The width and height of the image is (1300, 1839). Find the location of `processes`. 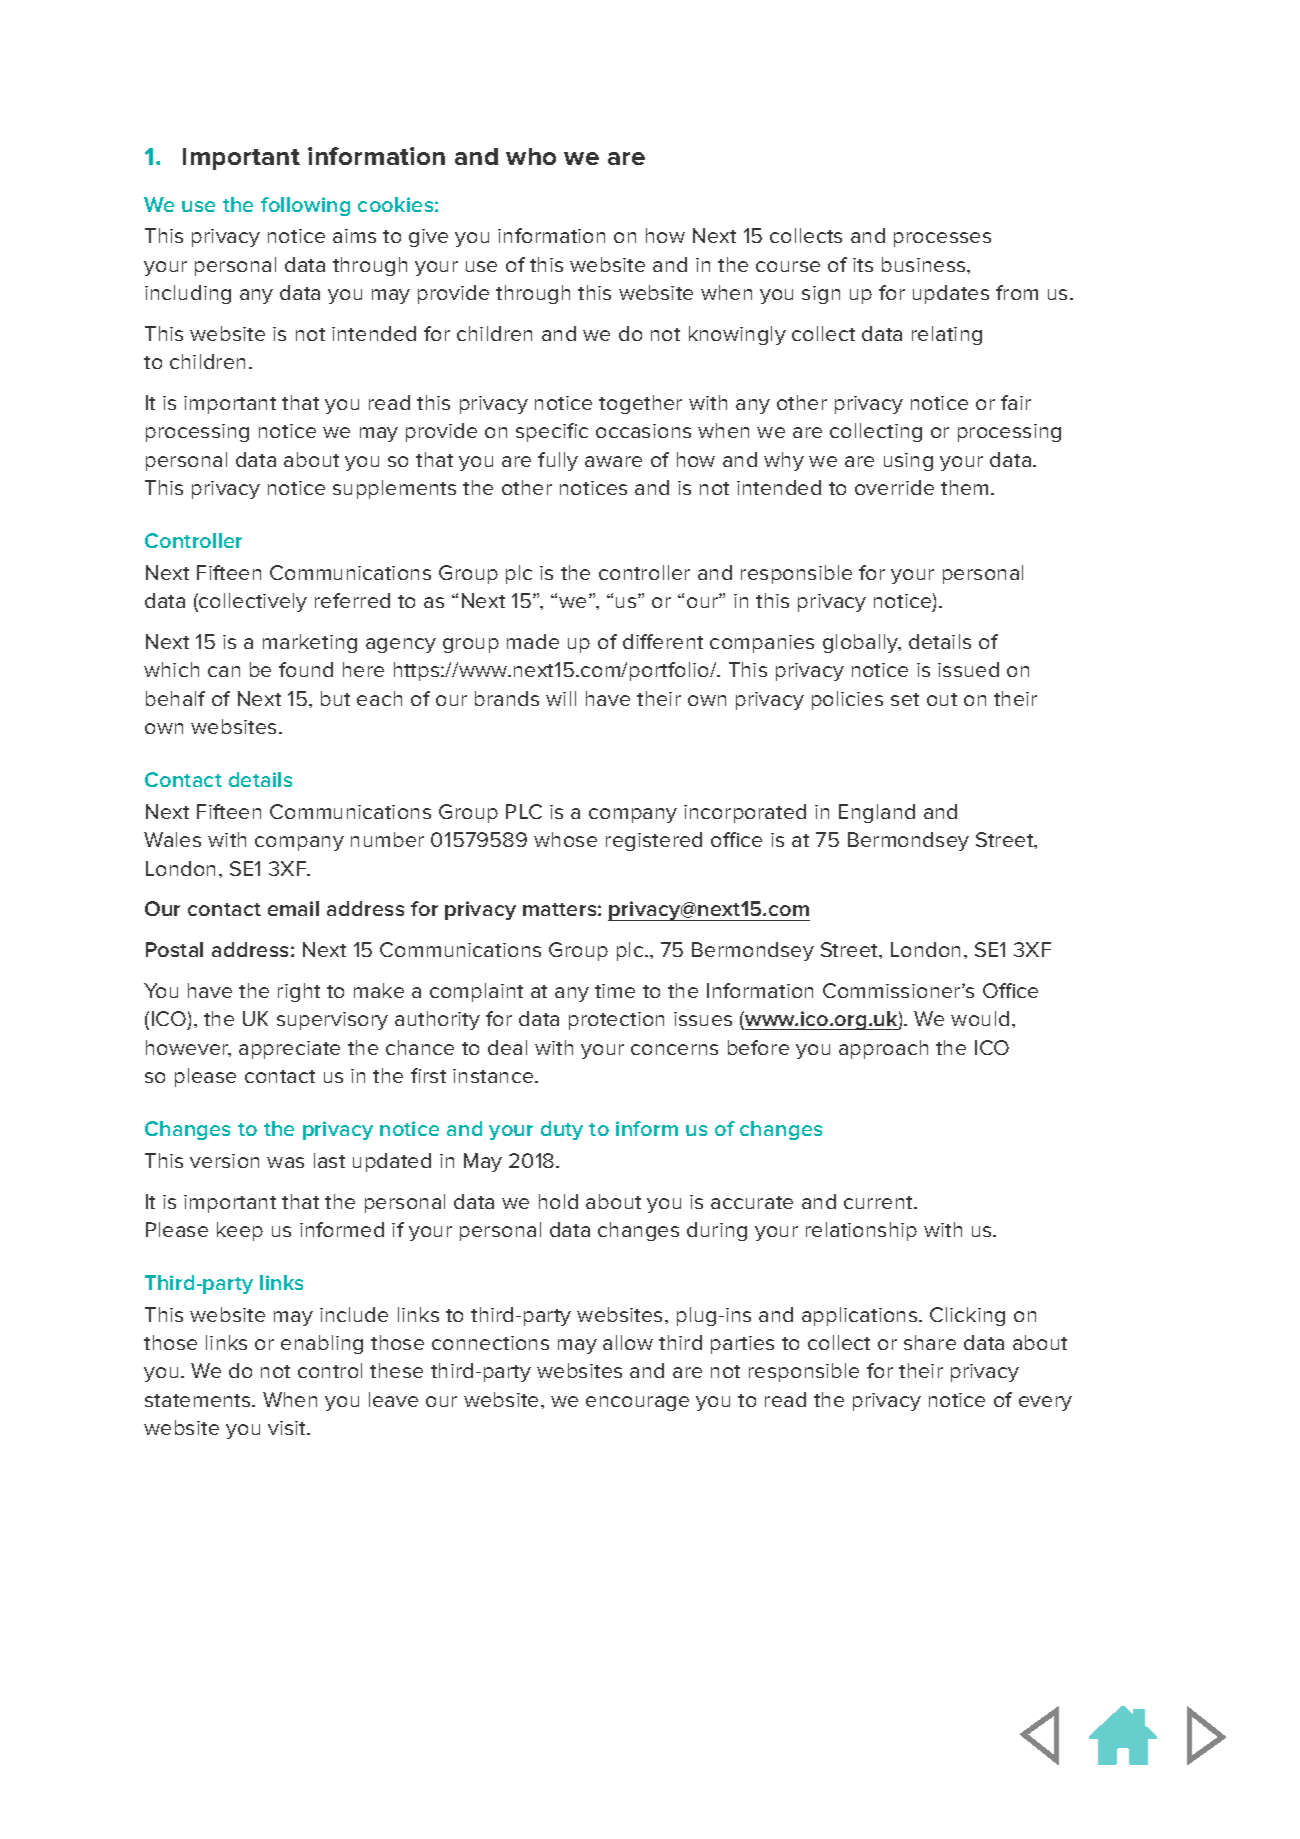

processes is located at coordinates (942, 239).
